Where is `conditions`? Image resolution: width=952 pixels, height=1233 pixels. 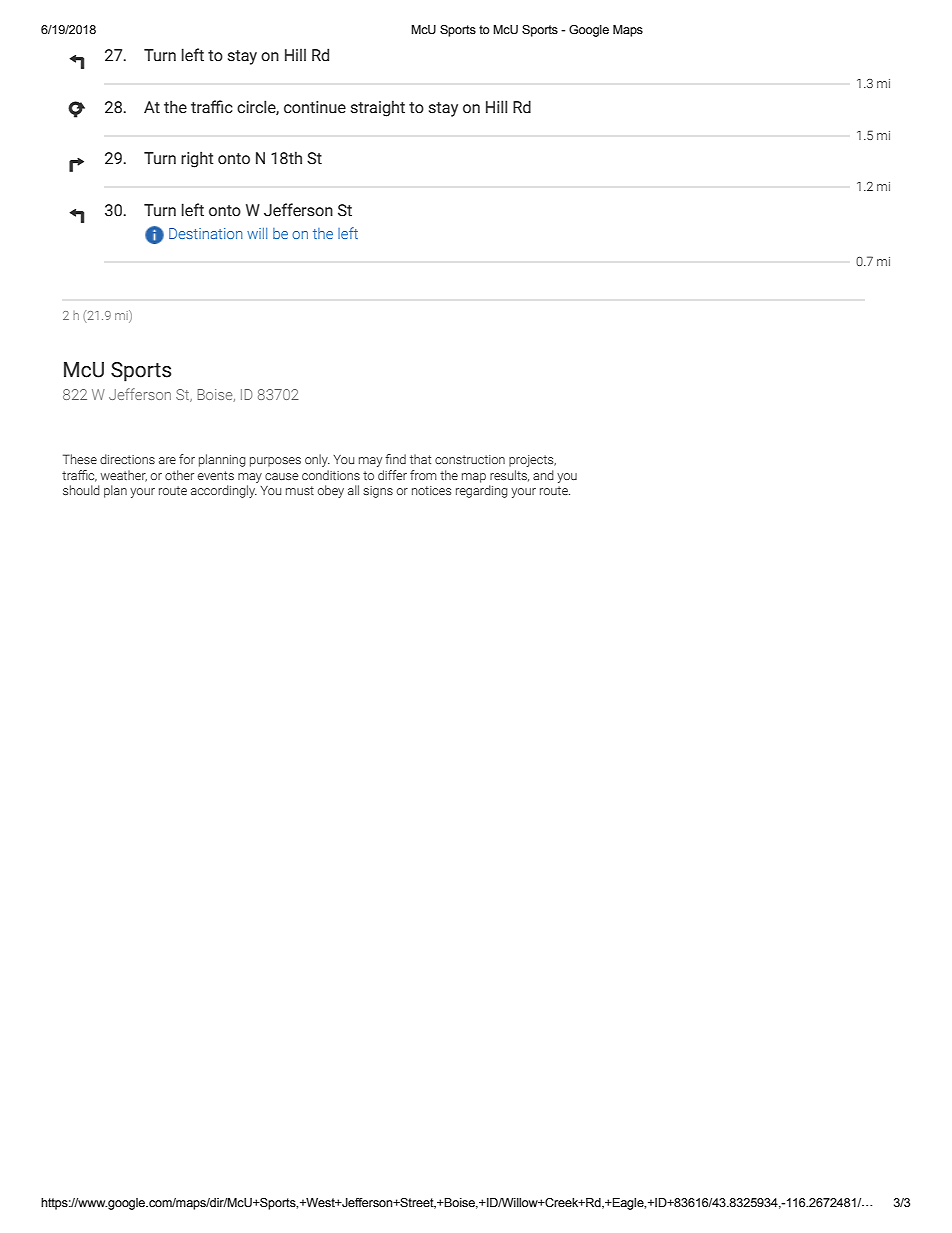
conditions is located at coordinates (331, 475).
